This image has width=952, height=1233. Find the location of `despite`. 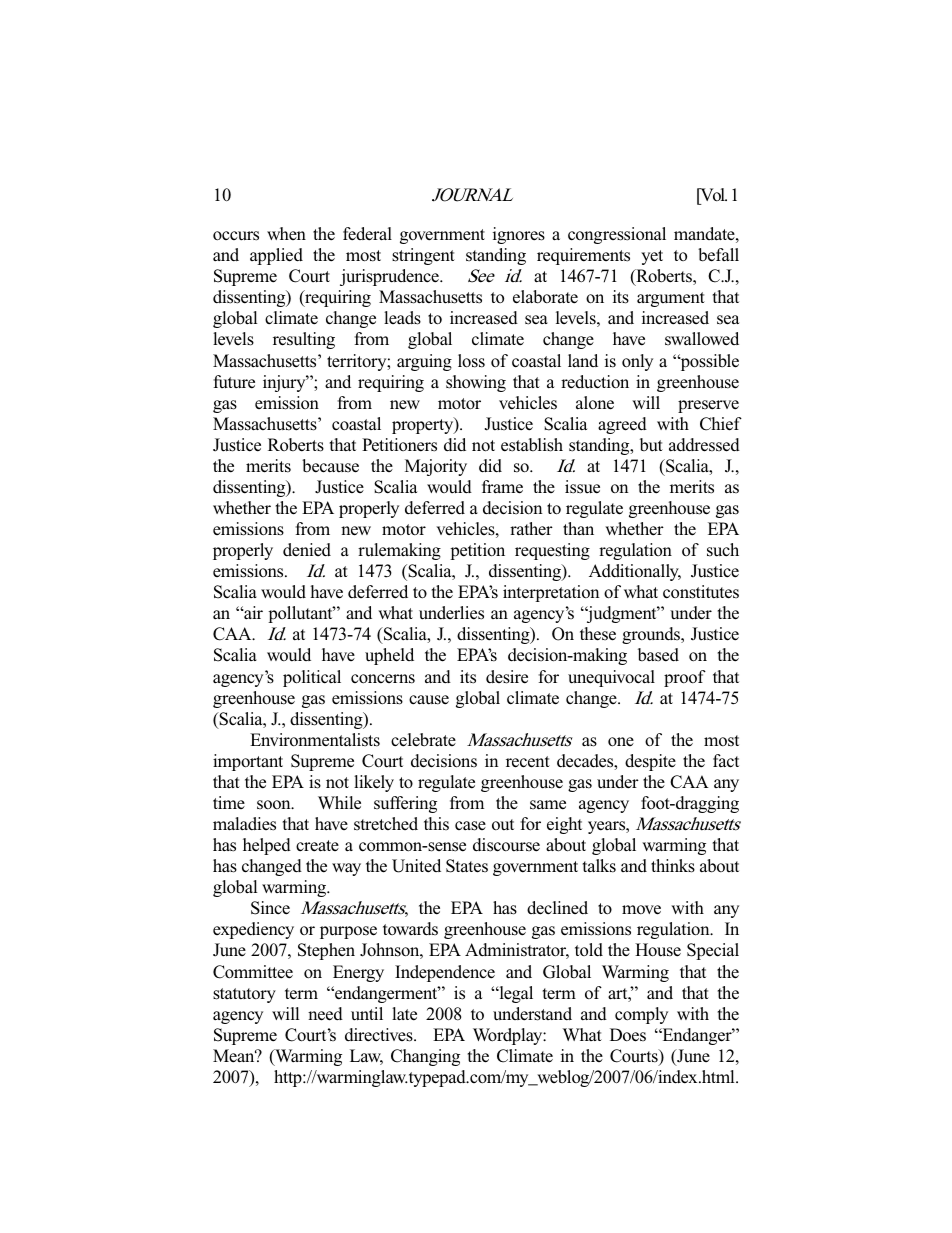

despite is located at coordinates (650, 762).
